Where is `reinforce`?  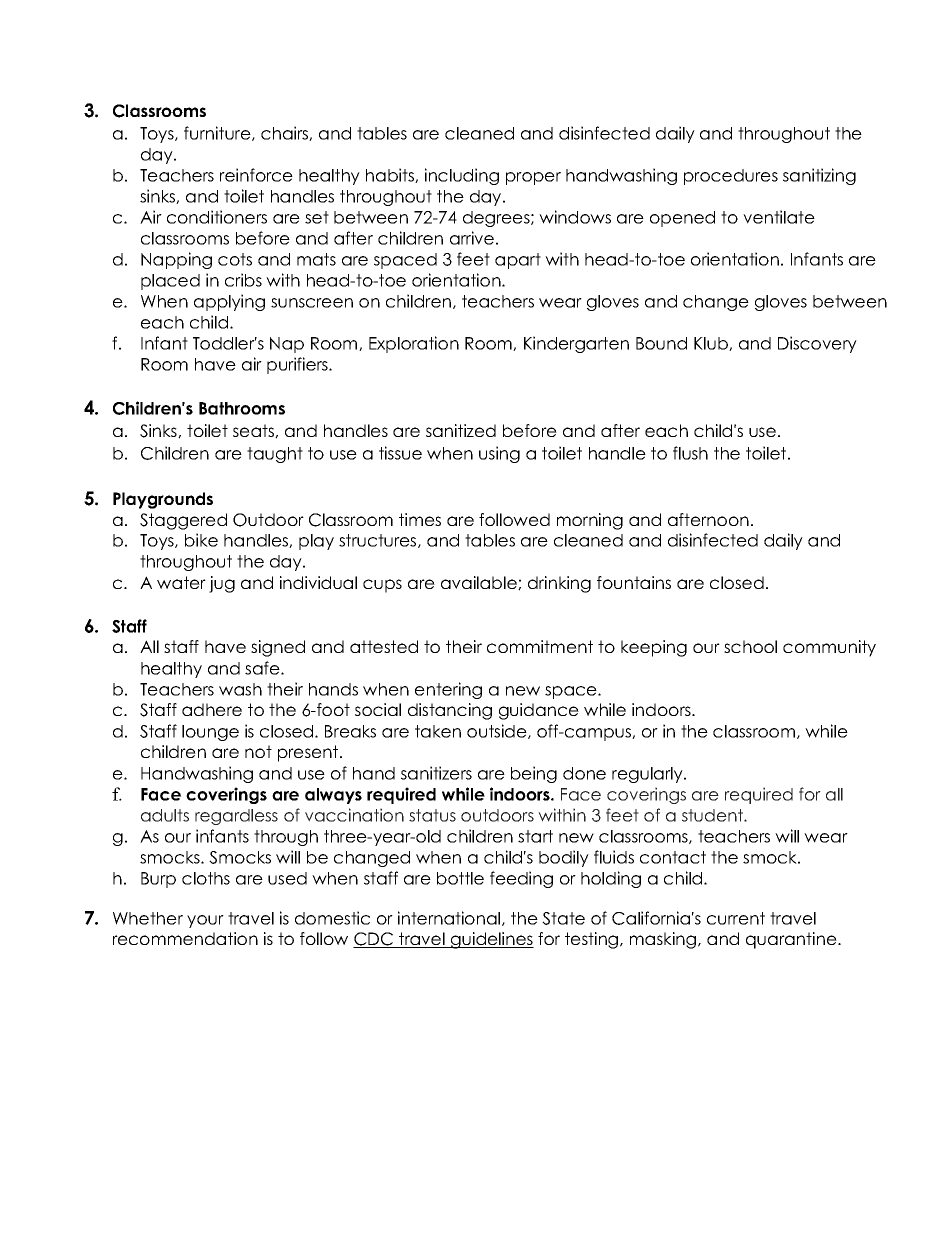
reinforce is located at coordinates (256, 175).
